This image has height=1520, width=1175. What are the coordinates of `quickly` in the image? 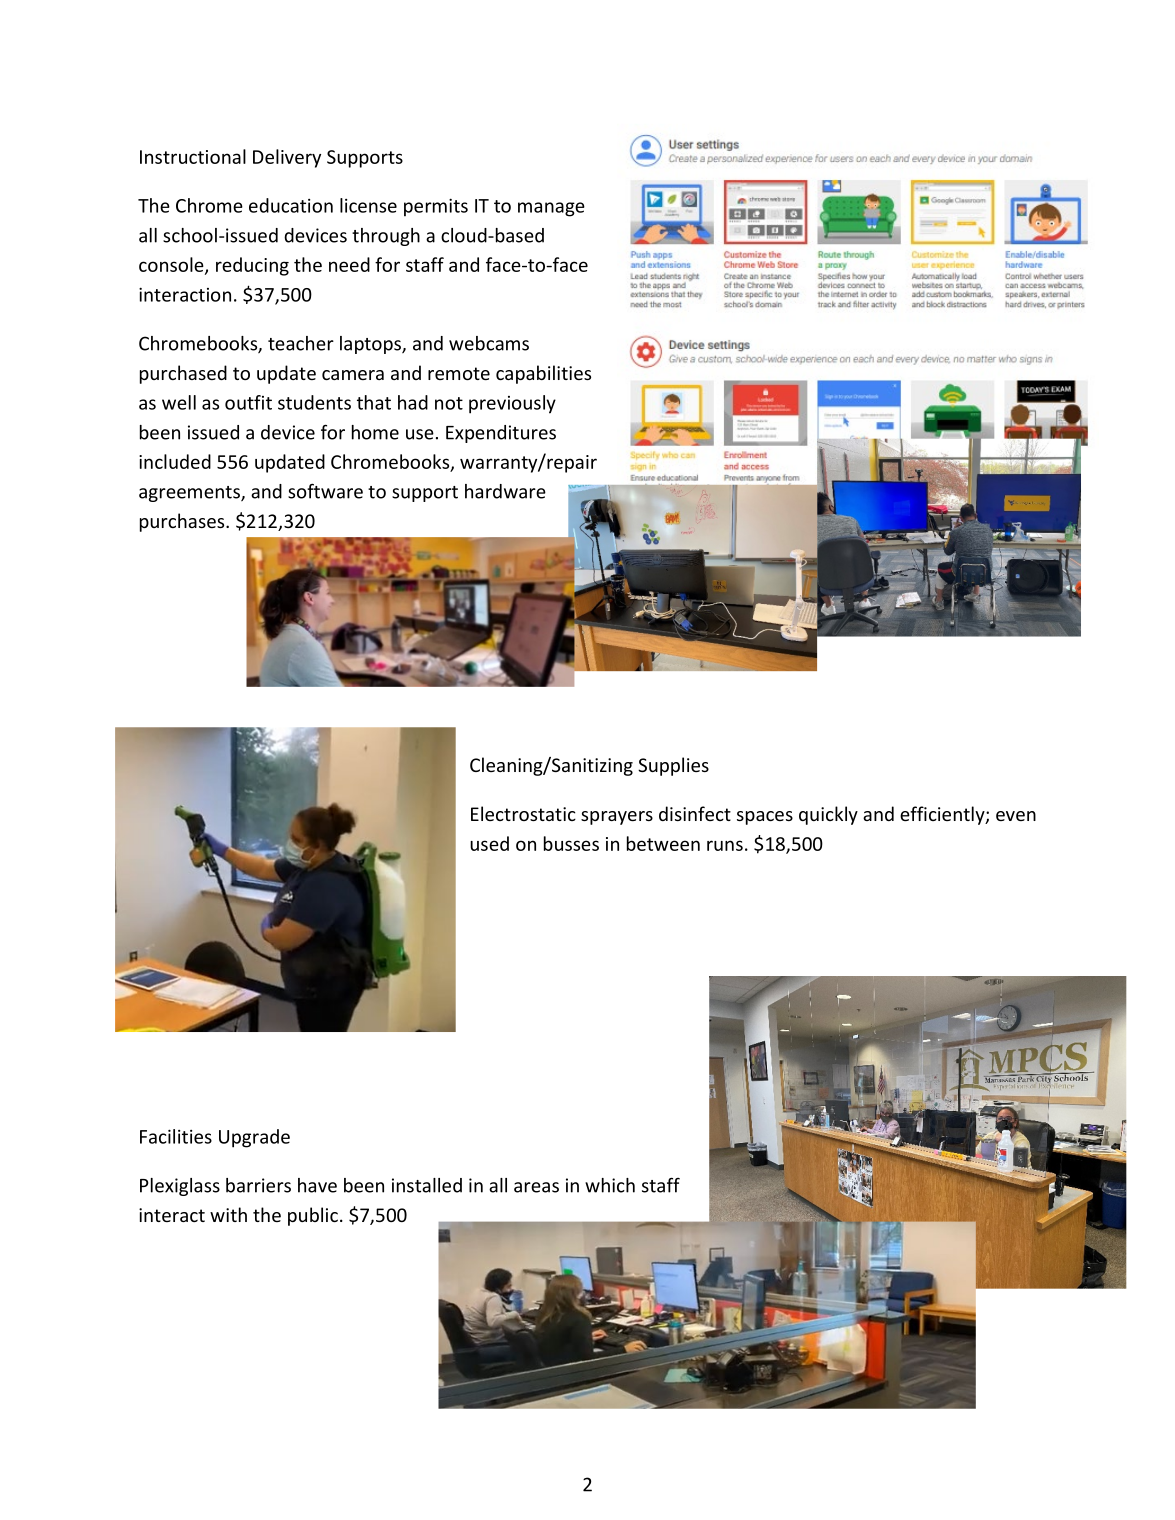 It's located at (828, 815).
